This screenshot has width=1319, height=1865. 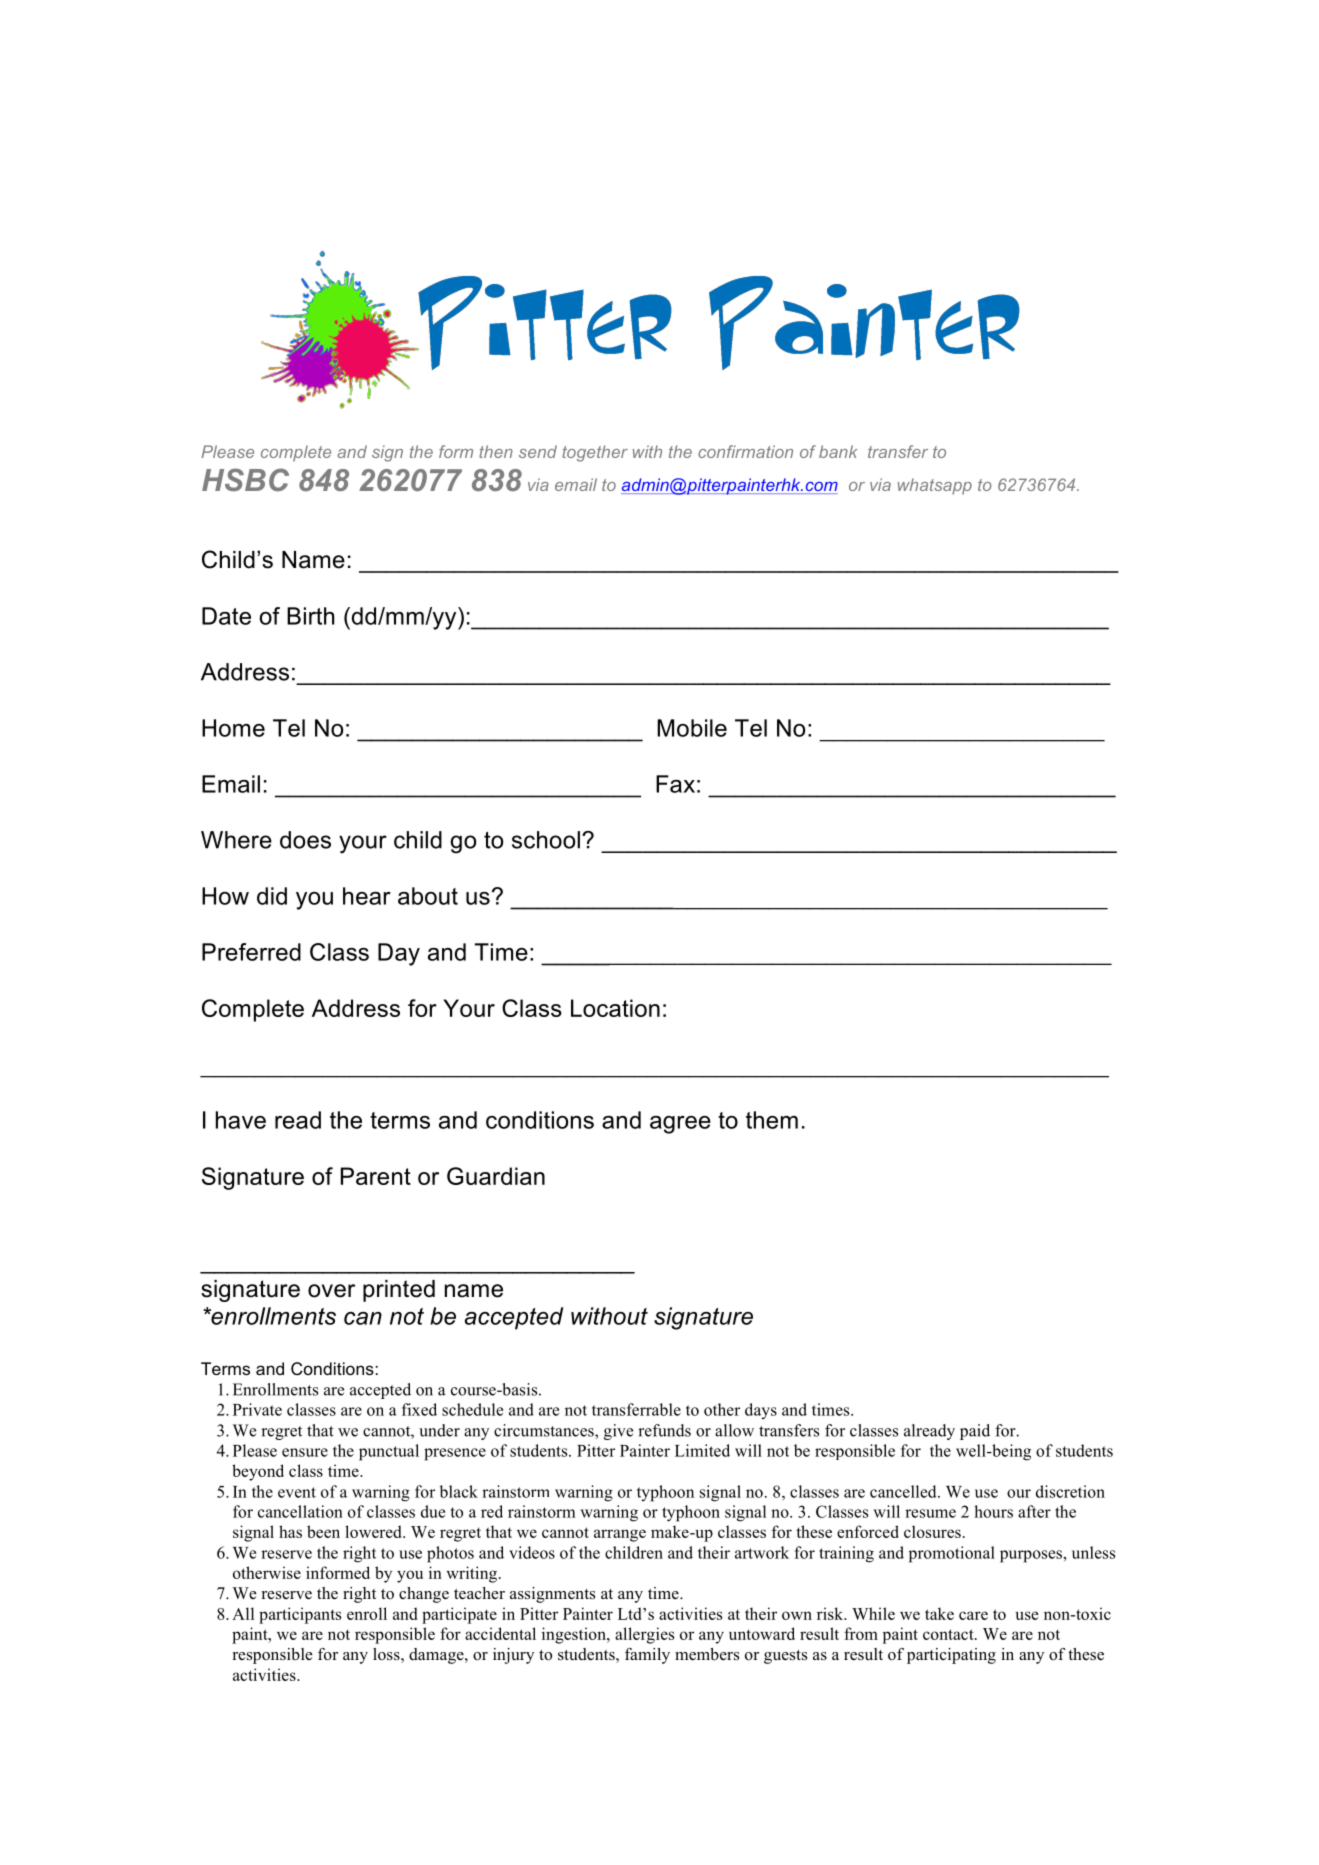 I want to click on over, so click(x=331, y=1291).
